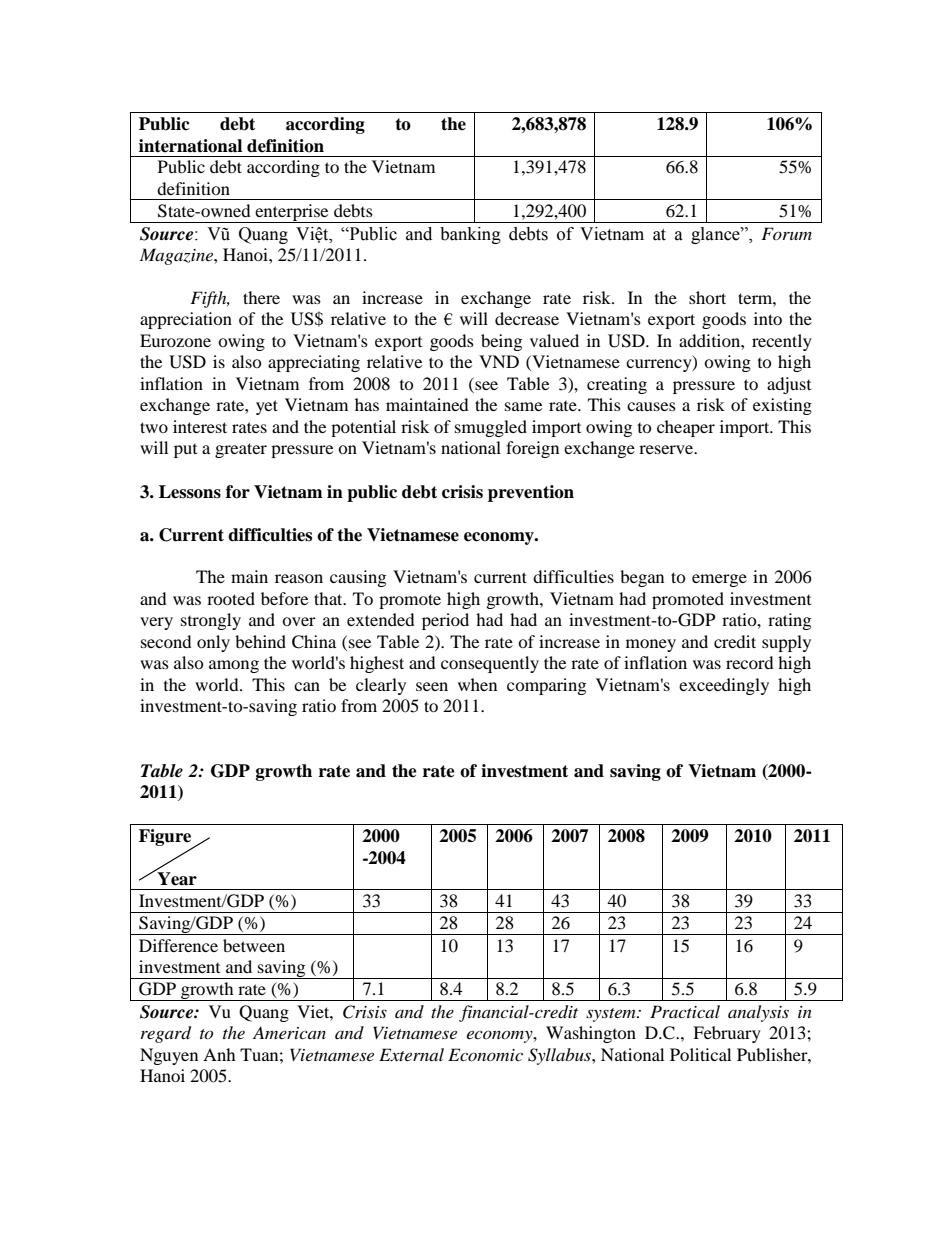 This document has height=1233, width=952. Describe the element at coordinates (470, 235) in the document. I see `banking` at that location.
